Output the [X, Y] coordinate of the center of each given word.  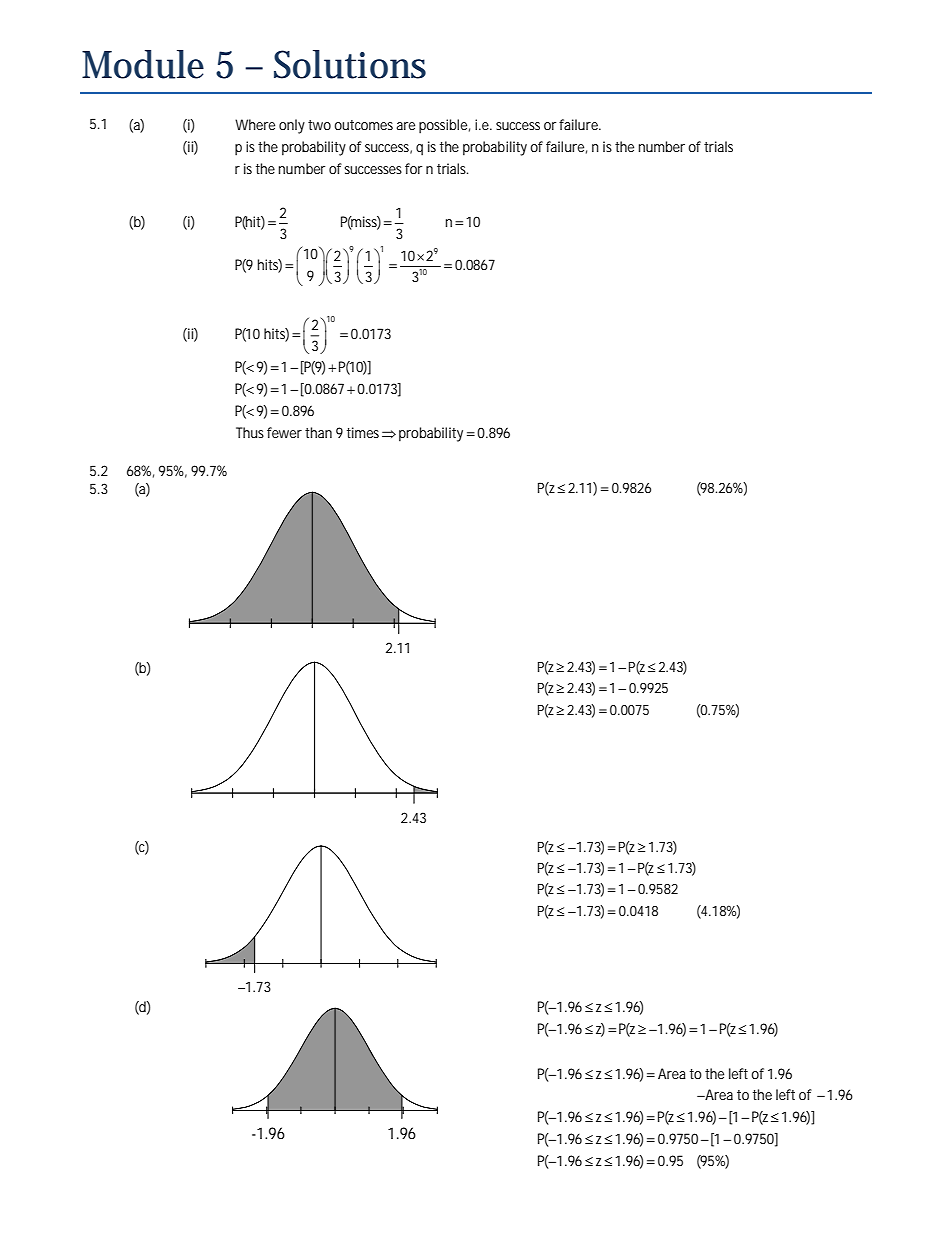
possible [443, 126]
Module [143, 64]
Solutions [350, 64]
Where [255, 124]
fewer [284, 432]
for [413, 168]
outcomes [363, 125]
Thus [250, 432]
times [363, 432]
